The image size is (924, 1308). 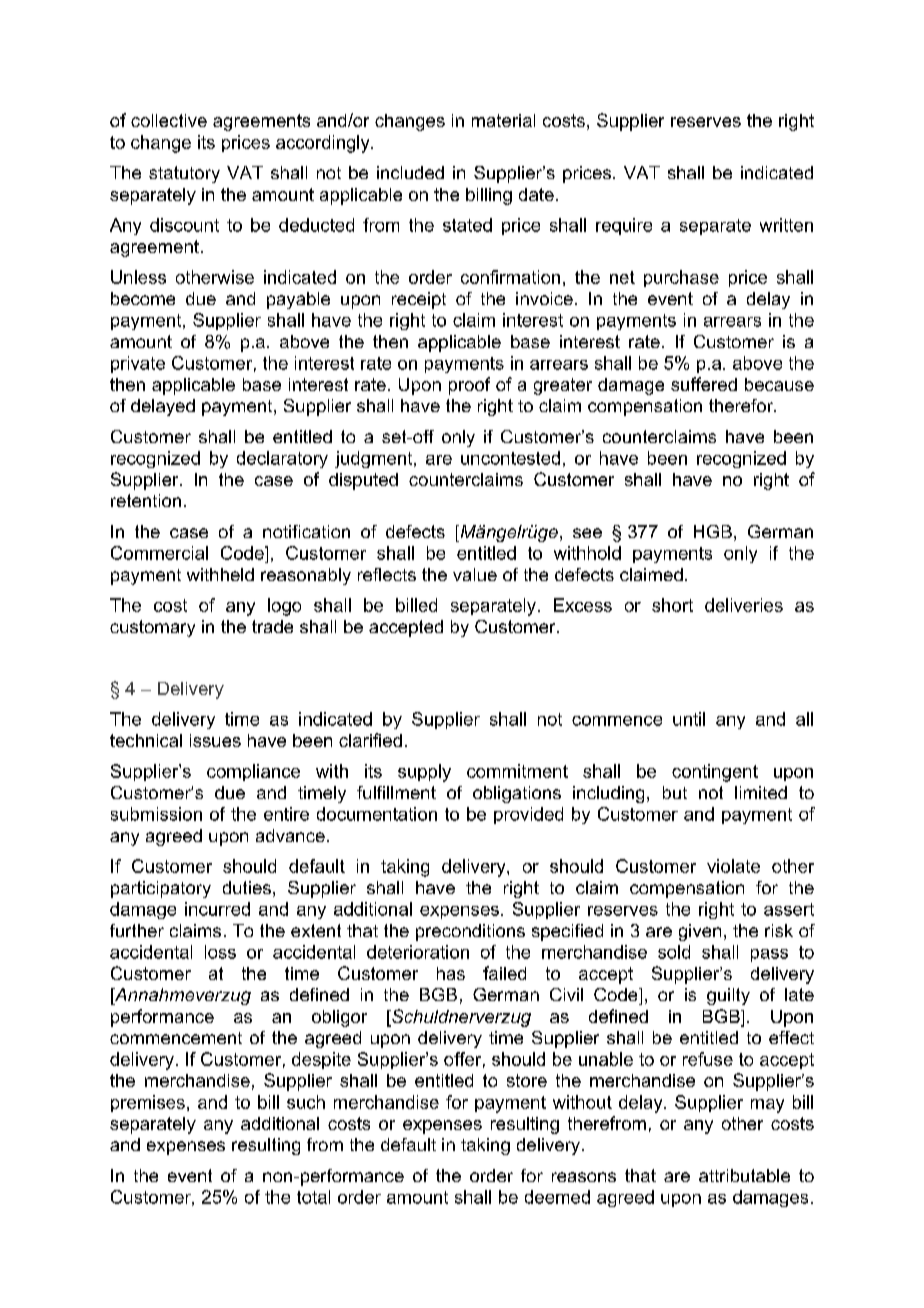 I want to click on provided, so click(x=528, y=815).
